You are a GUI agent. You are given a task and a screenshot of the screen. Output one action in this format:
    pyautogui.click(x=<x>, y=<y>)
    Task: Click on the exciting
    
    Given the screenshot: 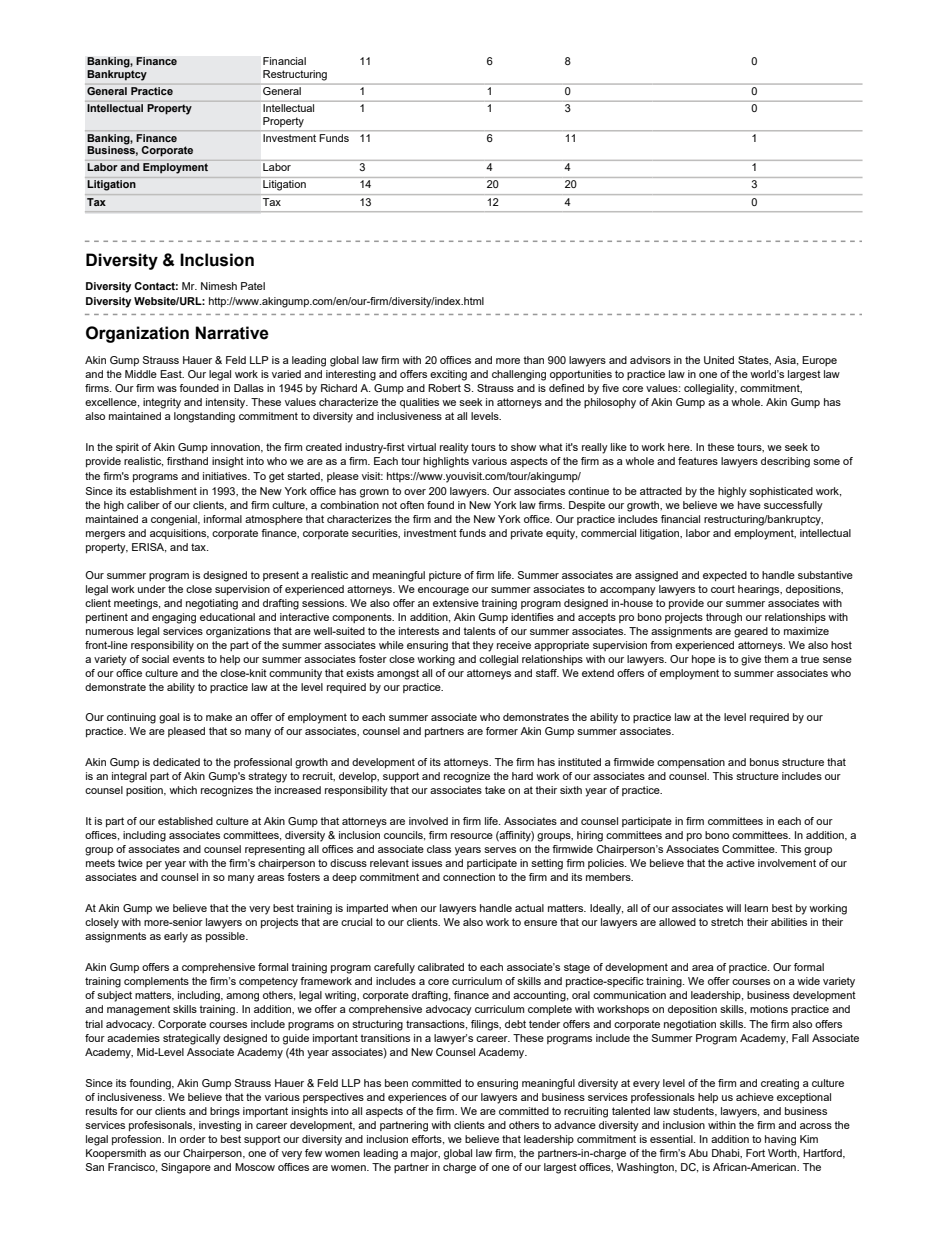 What is the action you would take?
    pyautogui.click(x=448, y=375)
